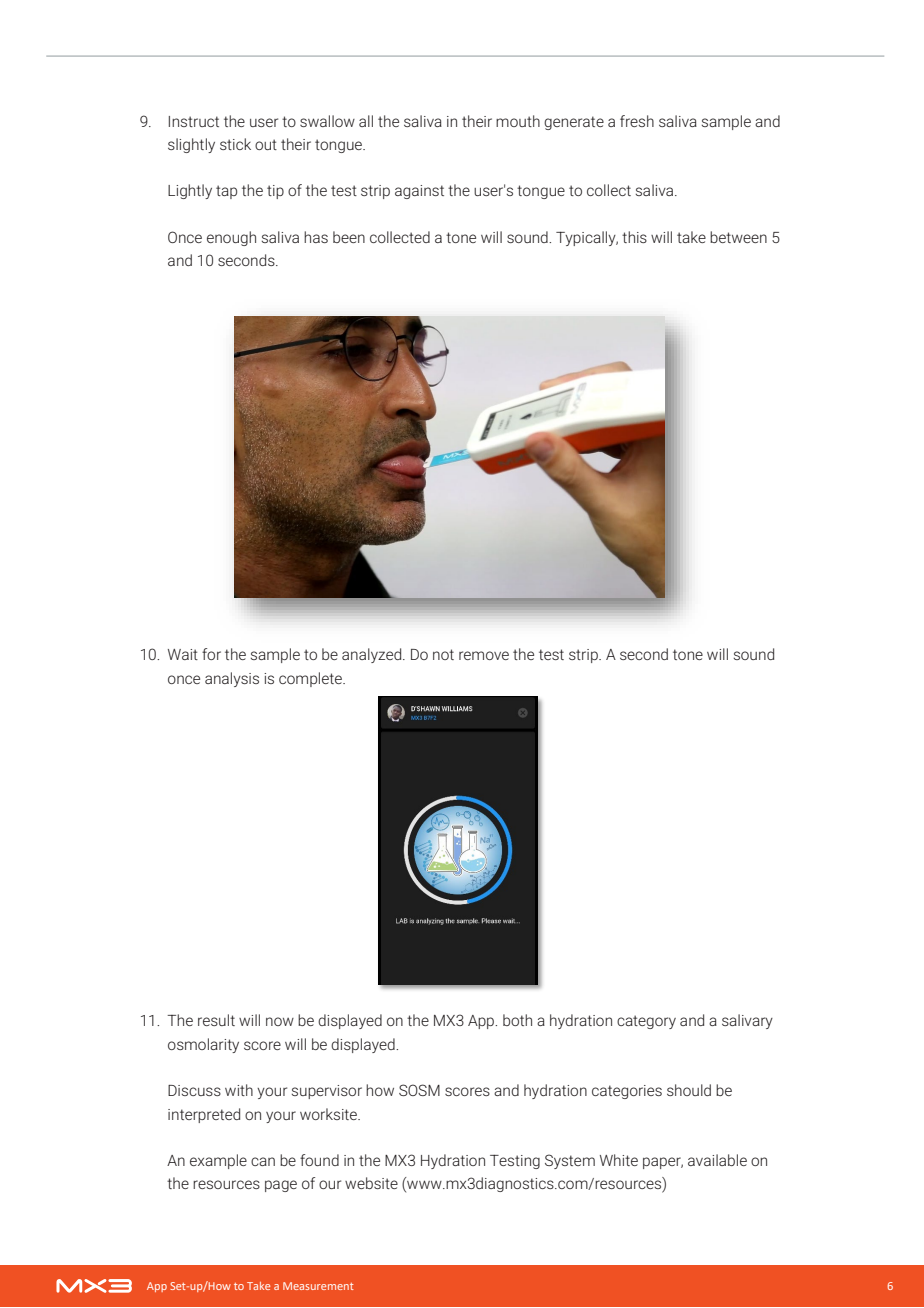 The width and height of the page is (924, 1308). I want to click on fresh, so click(637, 121).
